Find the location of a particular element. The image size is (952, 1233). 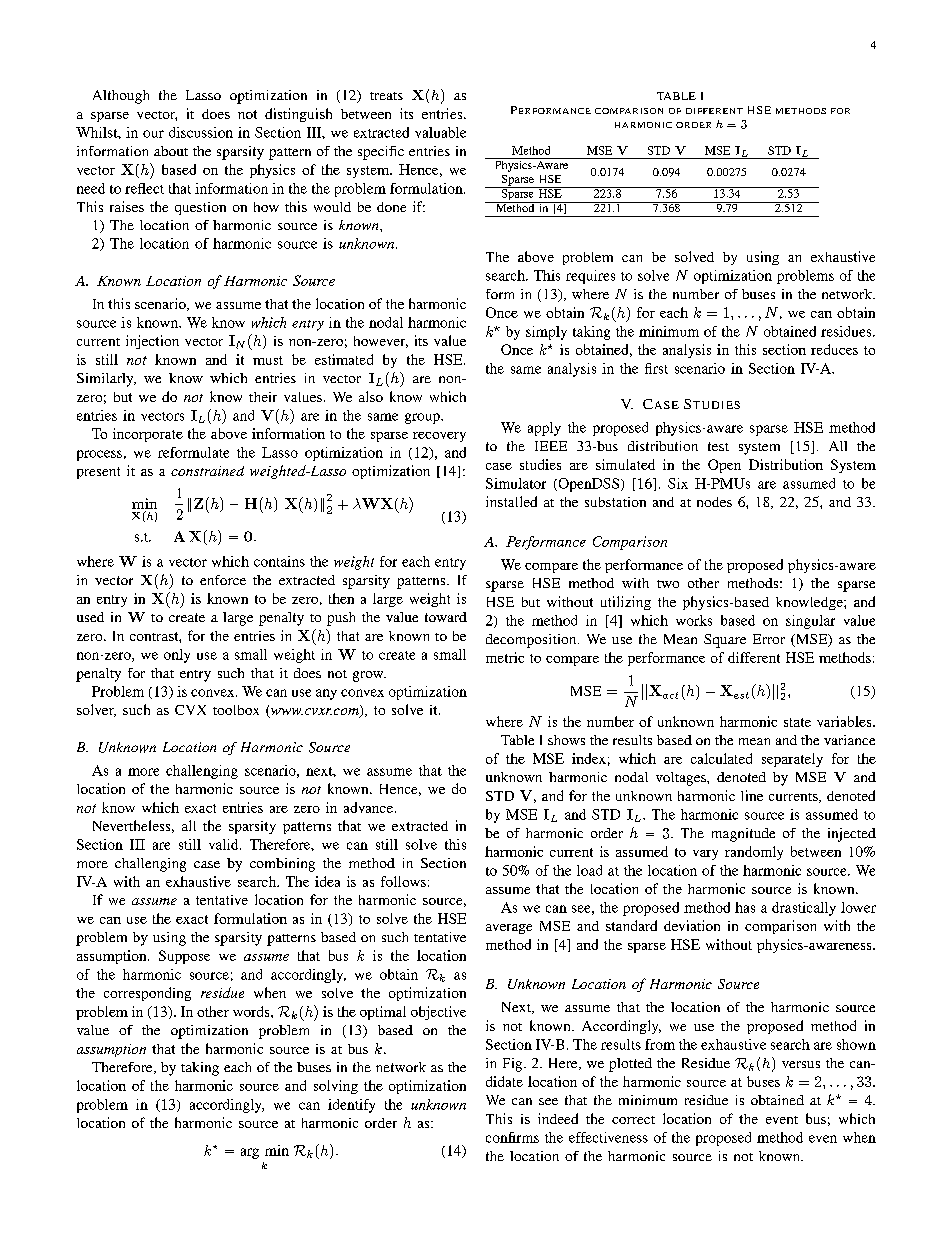

solving is located at coordinates (336, 1087).
